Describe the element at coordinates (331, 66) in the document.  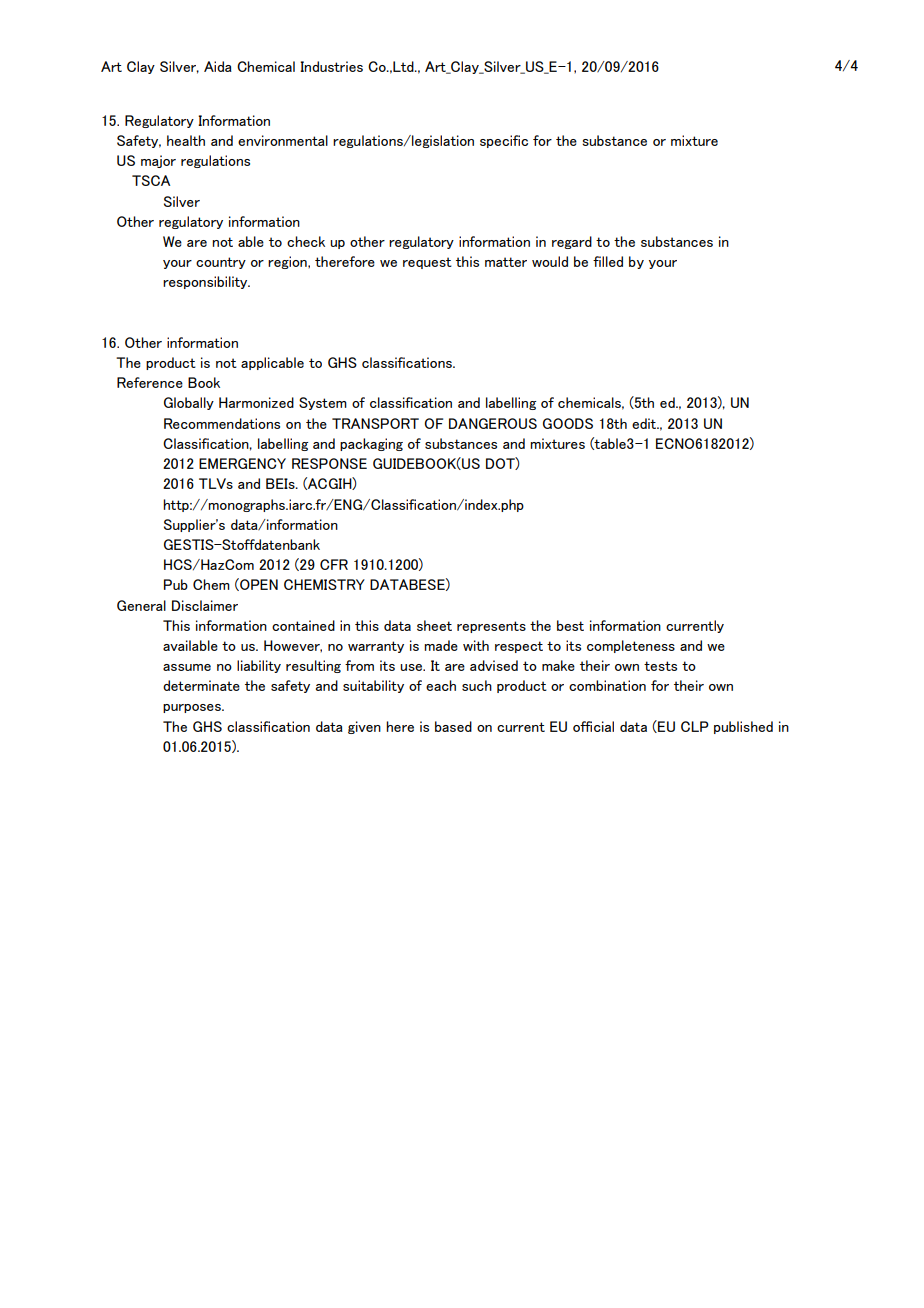
I see `Industries` at that location.
